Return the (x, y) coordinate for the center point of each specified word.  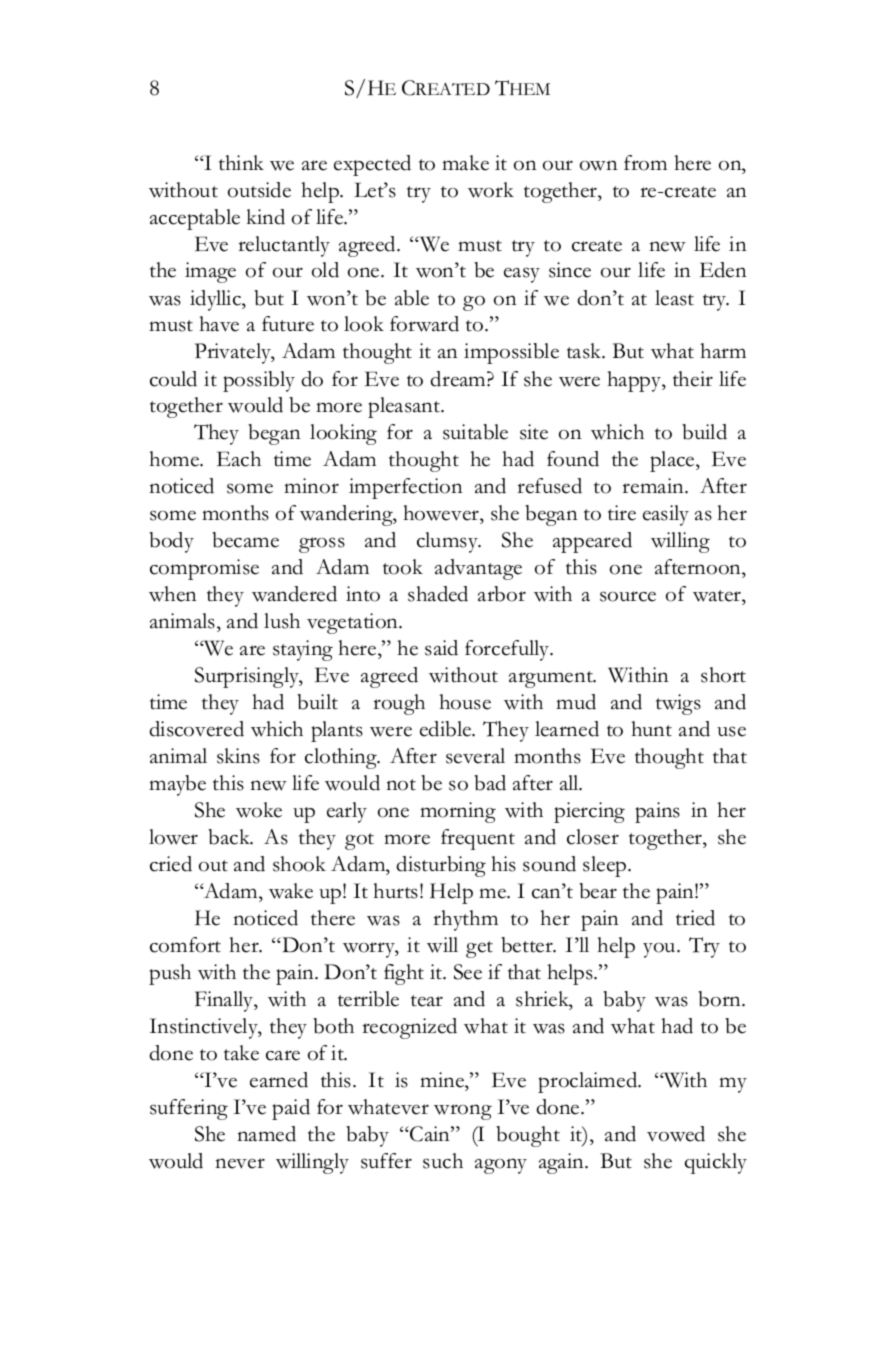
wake (291, 891)
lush (282, 621)
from (645, 163)
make (465, 163)
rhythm (465, 920)
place (673, 461)
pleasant (405, 407)
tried (695, 918)
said (441, 648)
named (266, 1134)
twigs (678, 704)
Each (239, 459)
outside (259, 190)
